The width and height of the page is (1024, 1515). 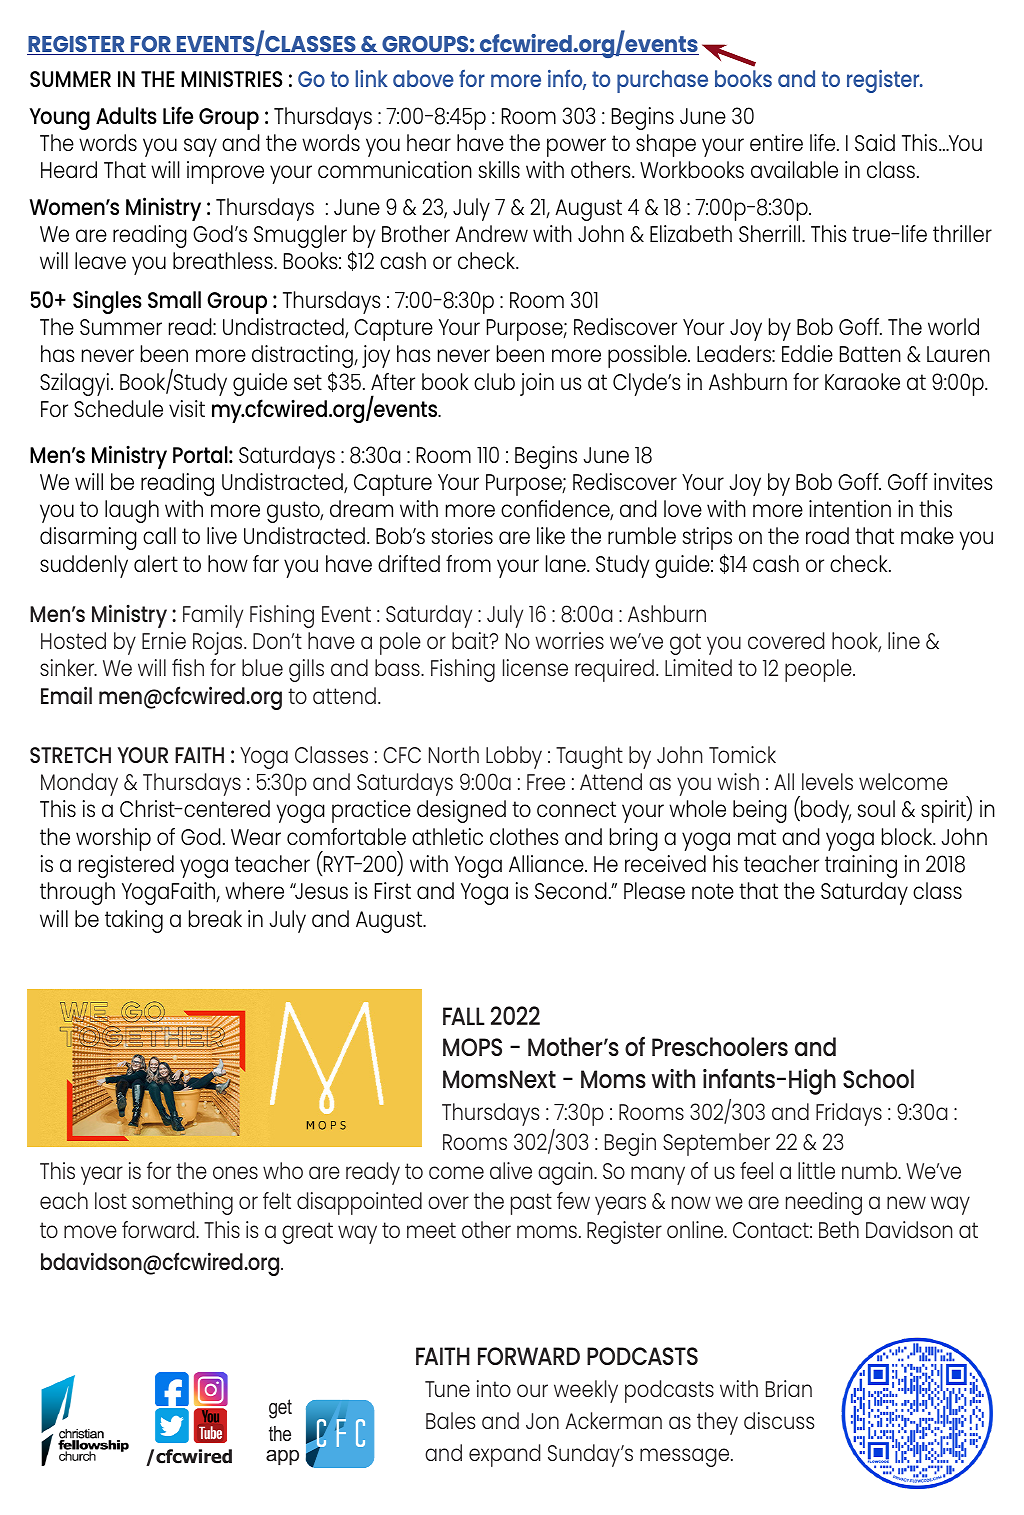 What do you see at coordinates (280, 1409) in the page?
I see `get` at bounding box center [280, 1409].
